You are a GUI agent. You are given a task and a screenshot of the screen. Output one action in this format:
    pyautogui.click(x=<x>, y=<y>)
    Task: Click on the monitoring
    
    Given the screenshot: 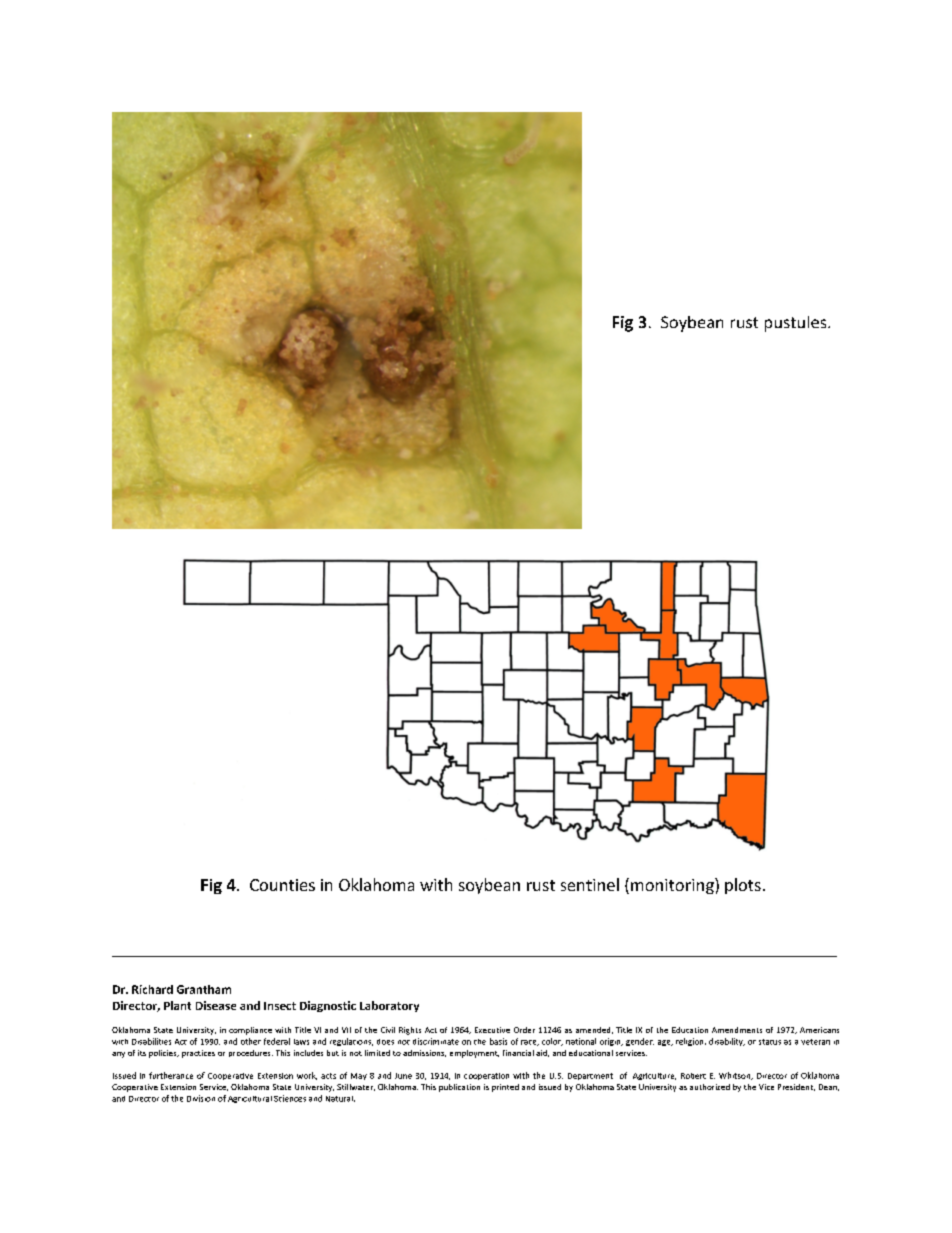 What is the action you would take?
    pyautogui.click(x=673, y=886)
